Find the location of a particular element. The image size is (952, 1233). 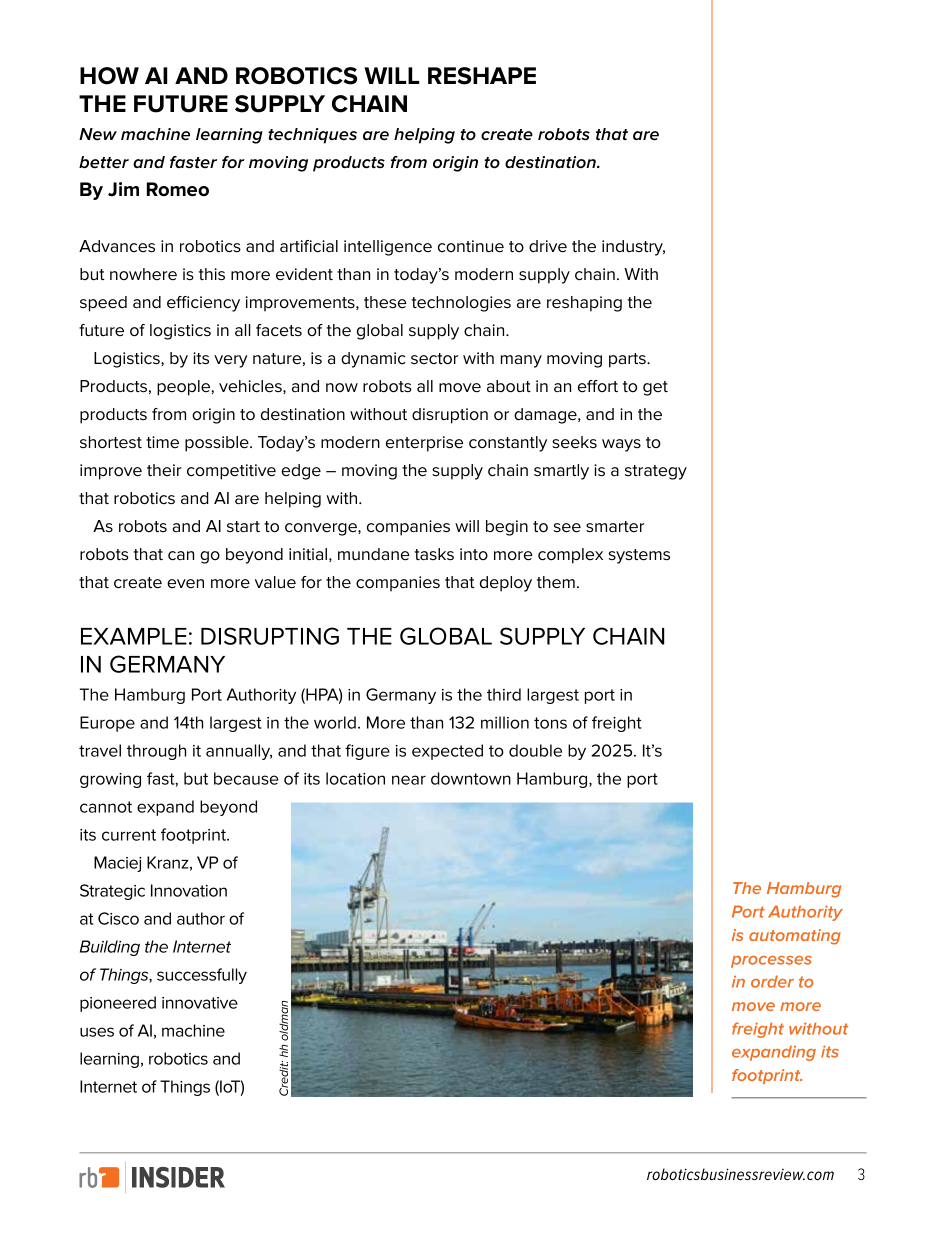

even is located at coordinates (185, 584).
